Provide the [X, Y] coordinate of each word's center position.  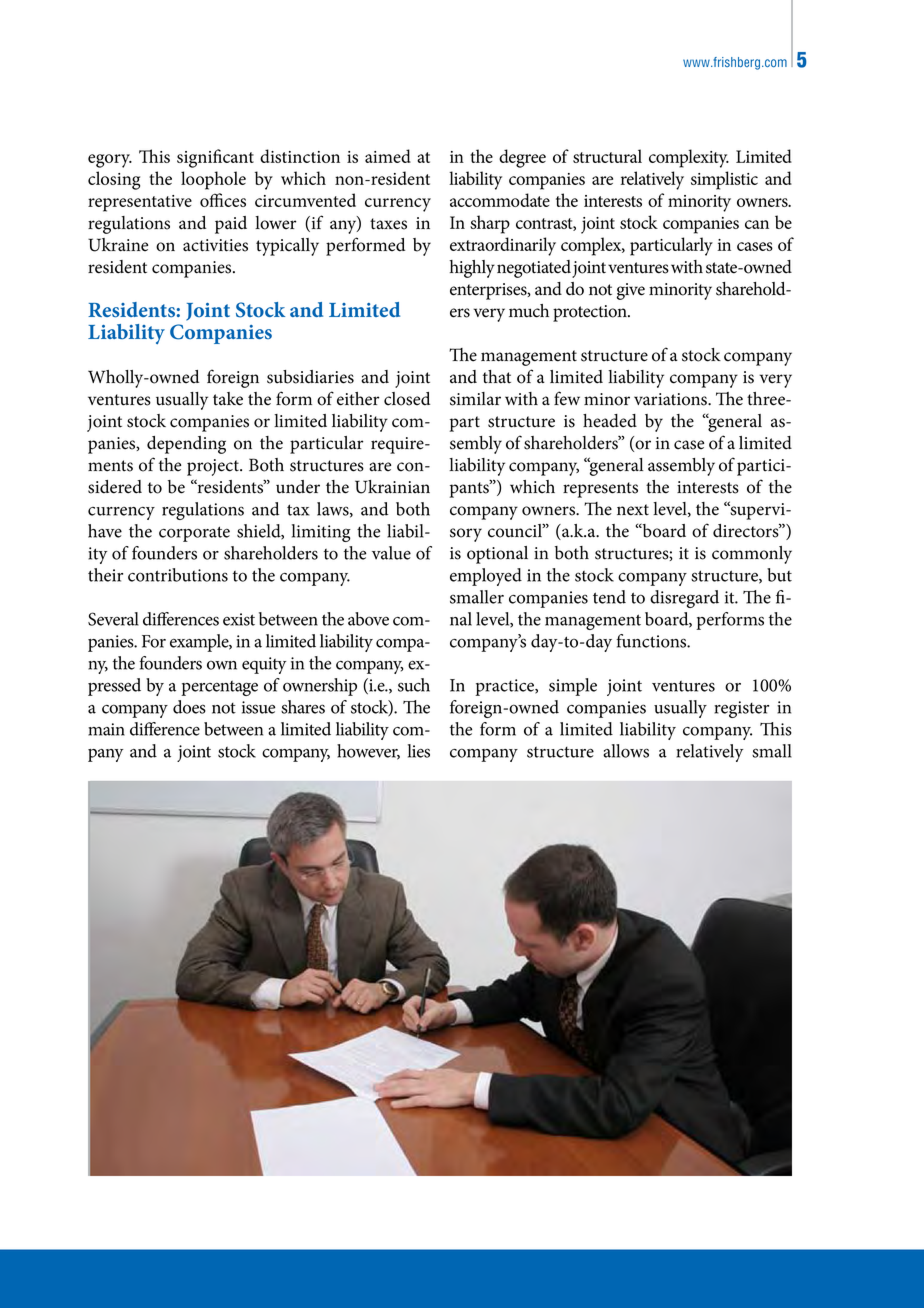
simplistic [724, 180]
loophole [213, 180]
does [189, 707]
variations [671, 399]
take [228, 399]
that [497, 377]
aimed [388, 156]
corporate [194, 534]
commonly [752, 555]
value [391, 553]
